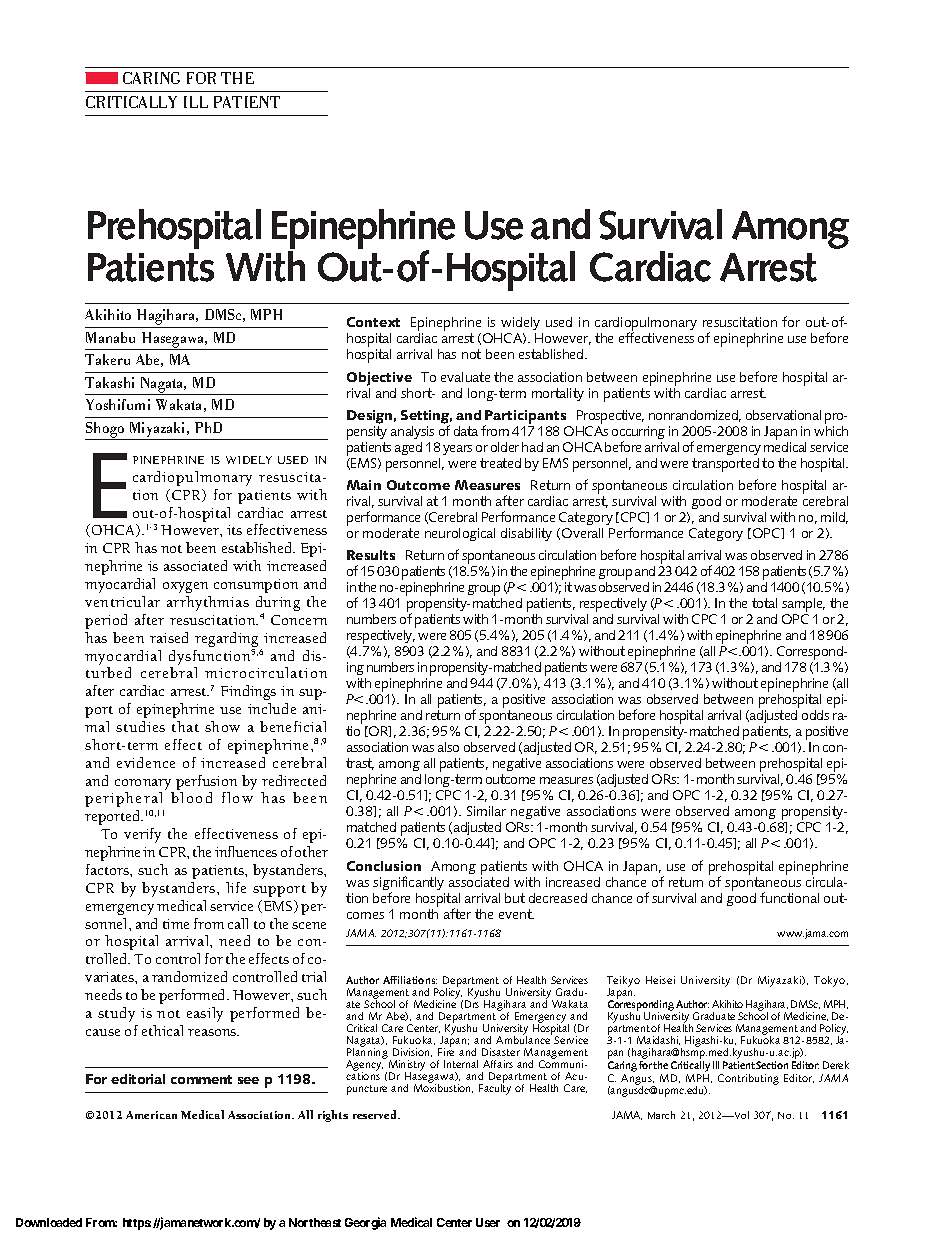 Image resolution: width=952 pixels, height=1233 pixels. What do you see at coordinates (49, 1222) in the page?
I see `Downloaded` at bounding box center [49, 1222].
